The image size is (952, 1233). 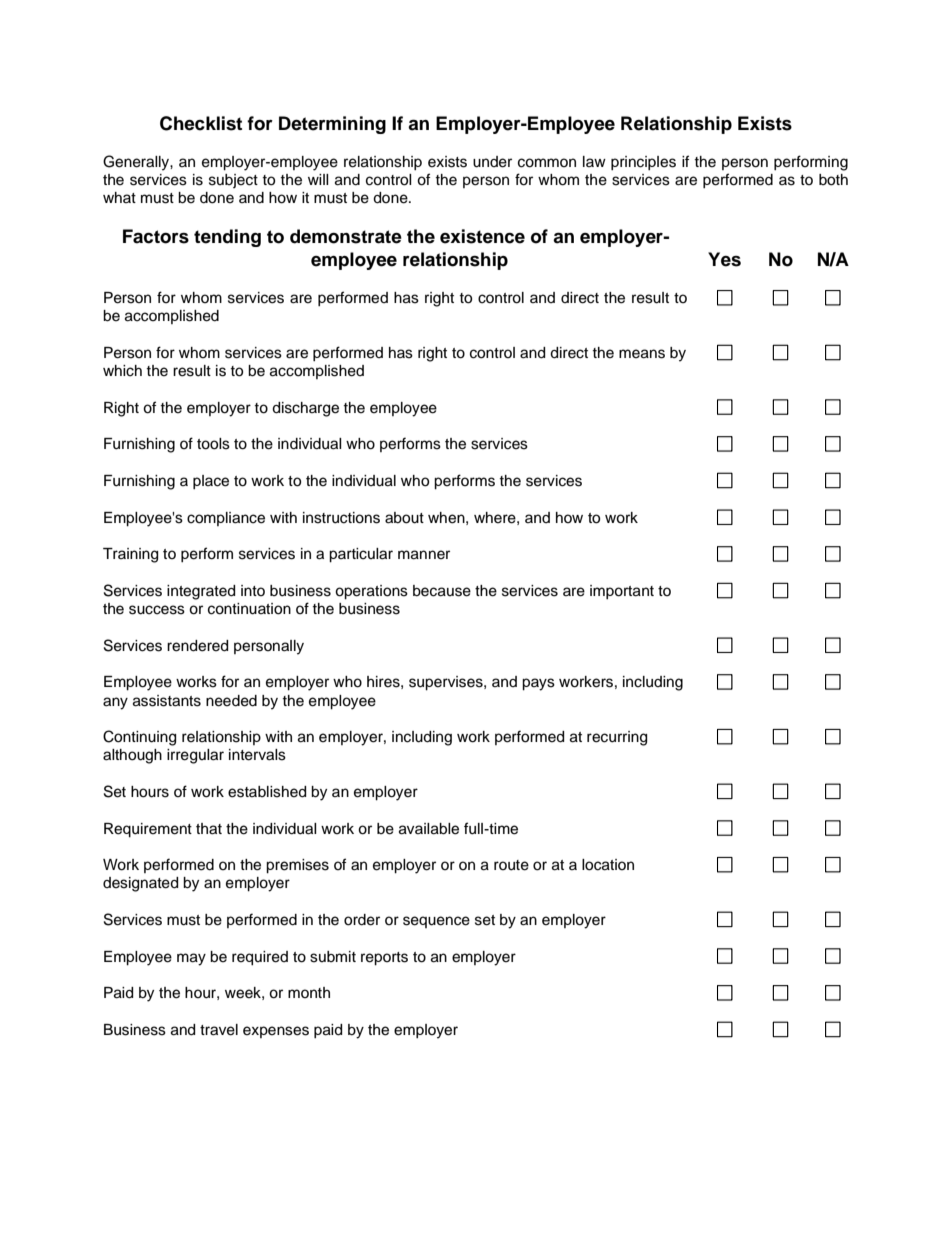 What do you see at coordinates (201, 123) in the page?
I see `Checklist` at bounding box center [201, 123].
